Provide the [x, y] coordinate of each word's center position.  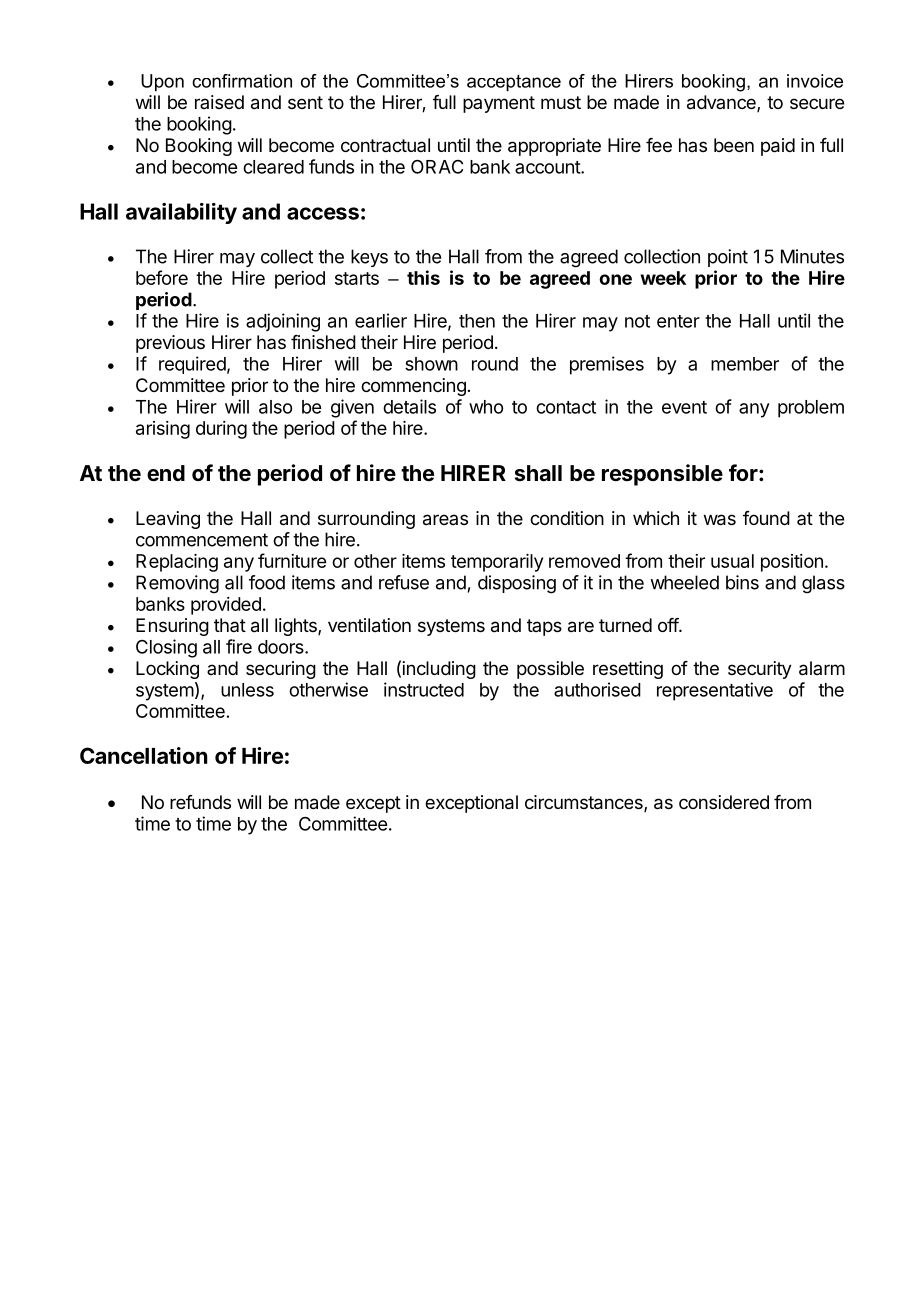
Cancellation [144, 755]
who [486, 407]
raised [219, 102]
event [684, 407]
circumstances [585, 803]
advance [722, 103]
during [221, 430]
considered [724, 802]
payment [499, 104]
